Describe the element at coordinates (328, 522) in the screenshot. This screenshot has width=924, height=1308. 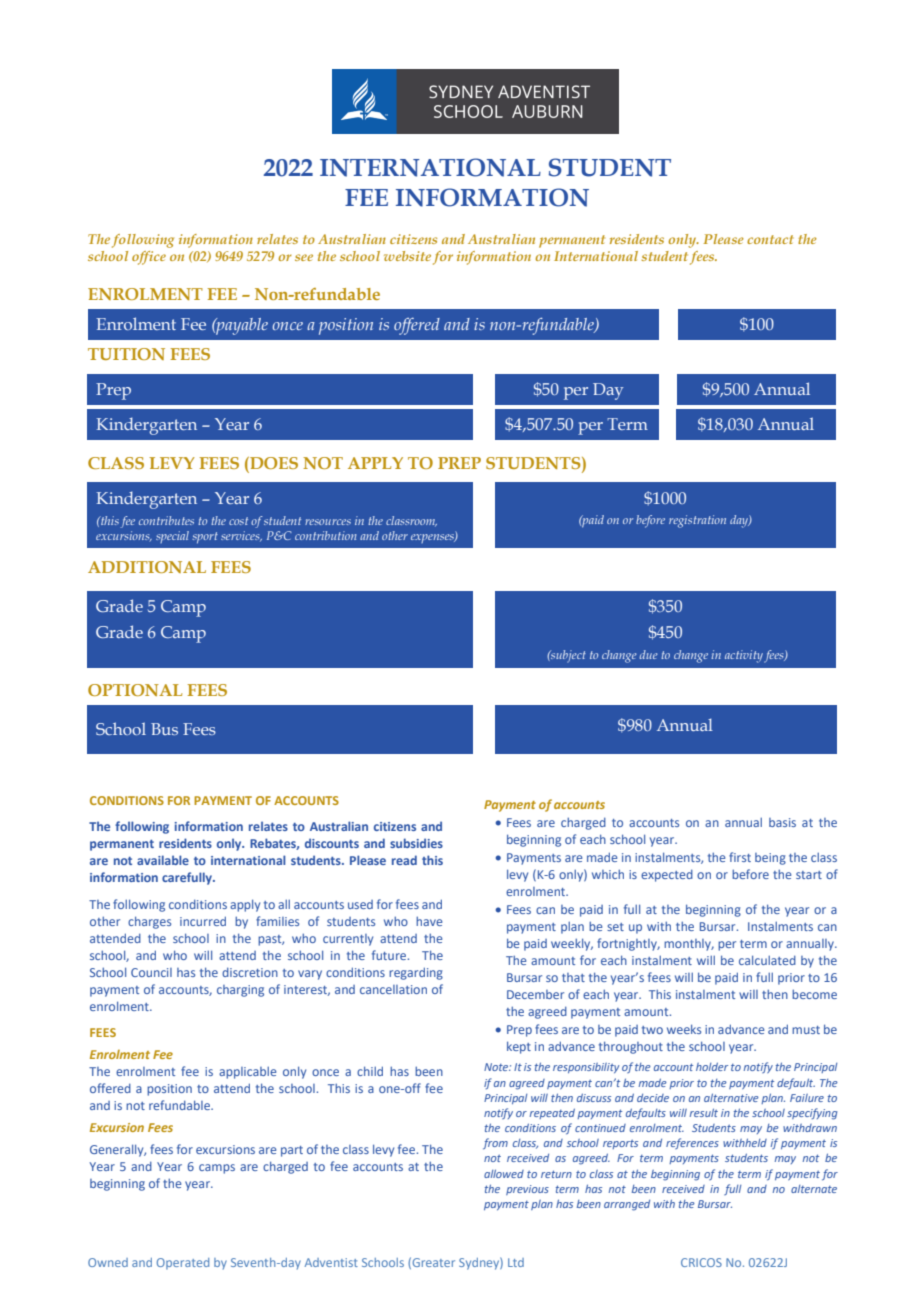
I see `resources` at that location.
